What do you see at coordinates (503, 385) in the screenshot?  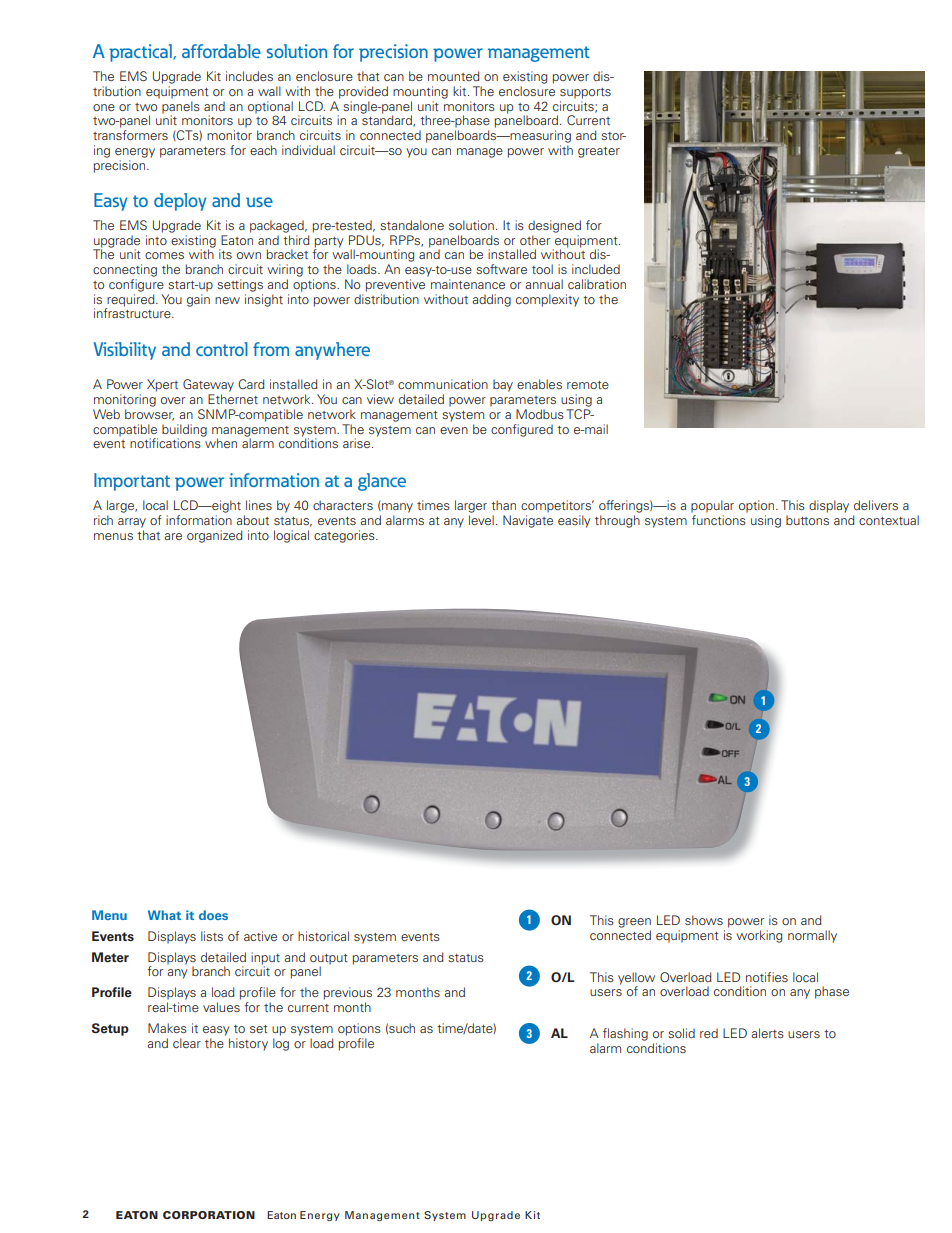 I see `bay` at bounding box center [503, 385].
